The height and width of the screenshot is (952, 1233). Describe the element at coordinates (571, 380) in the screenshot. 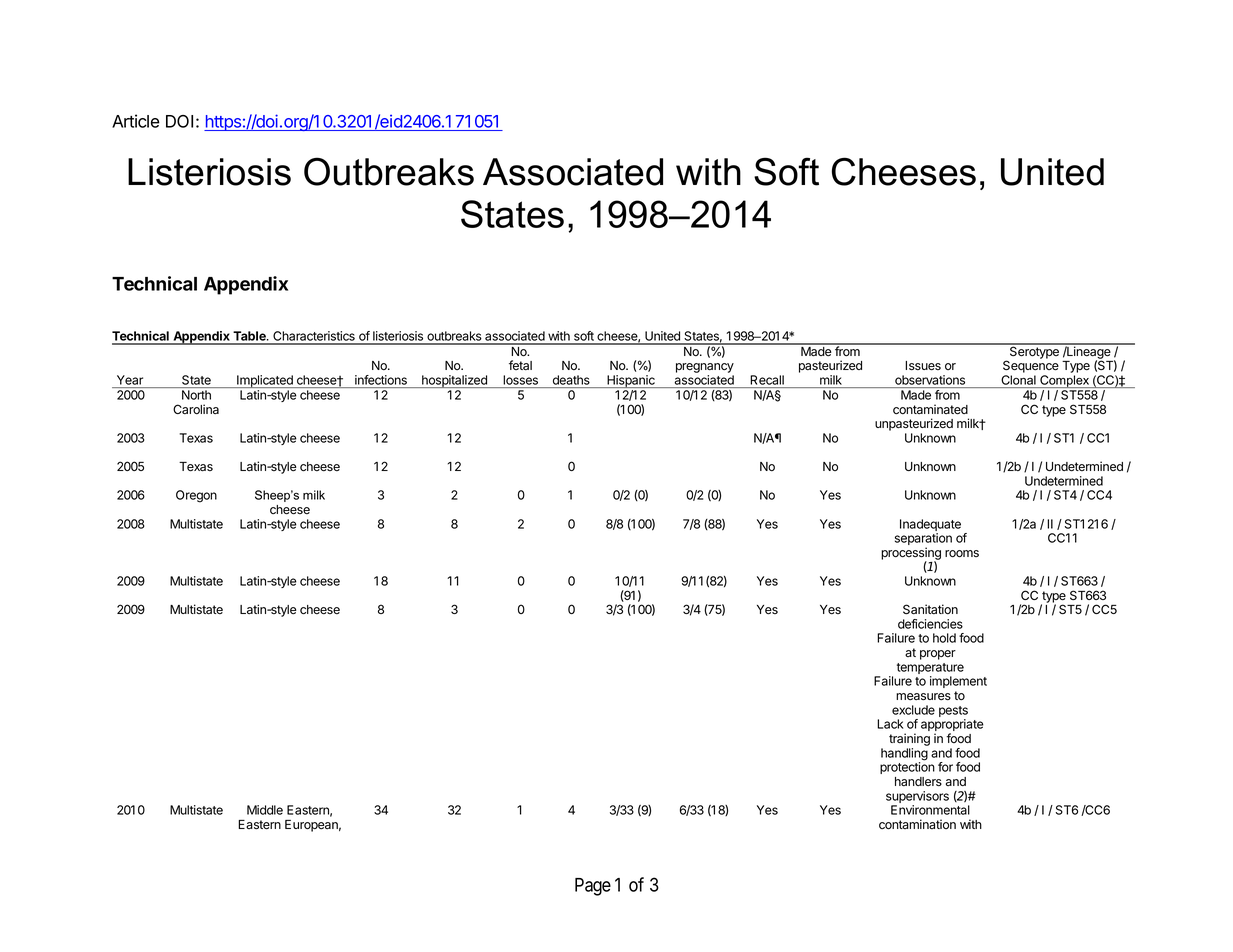

I see `deaths` at that location.
